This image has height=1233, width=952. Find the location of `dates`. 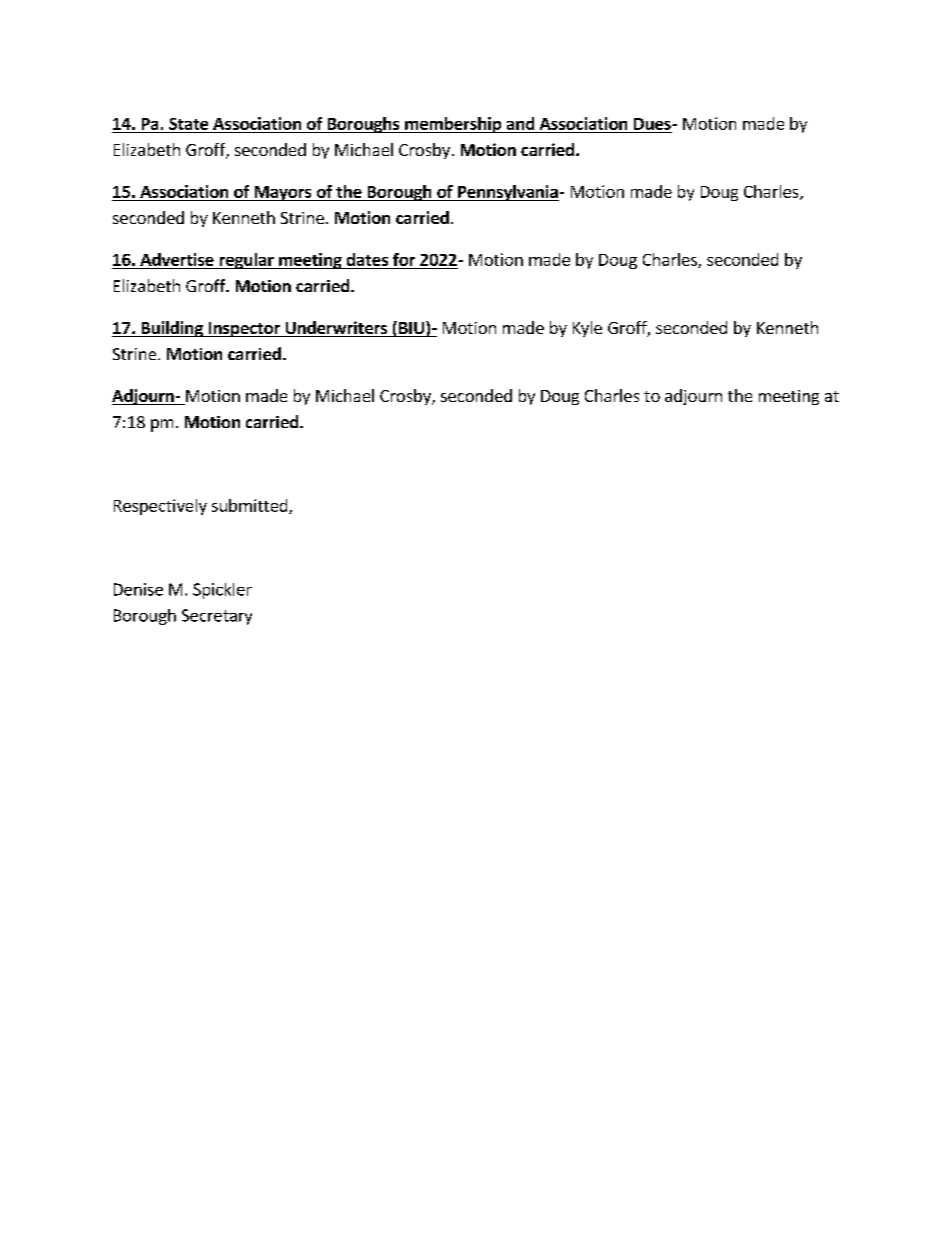

dates is located at coordinates (367, 261).
